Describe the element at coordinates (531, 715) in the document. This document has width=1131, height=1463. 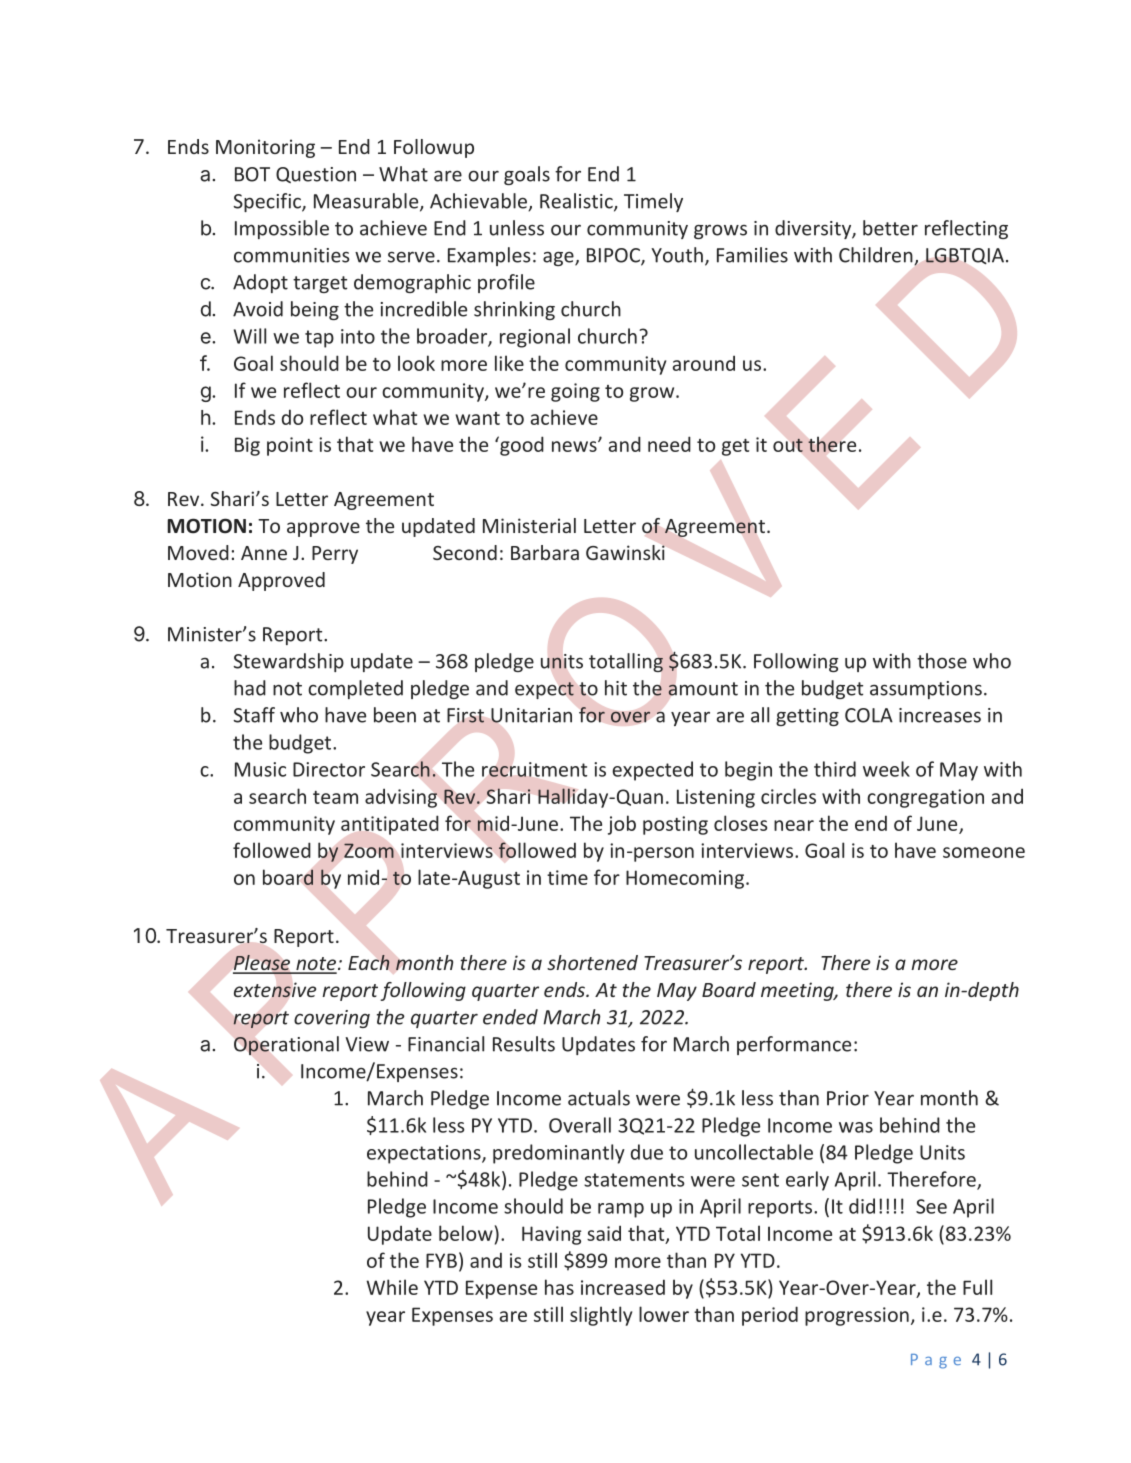
I see `Unitarian` at that location.
